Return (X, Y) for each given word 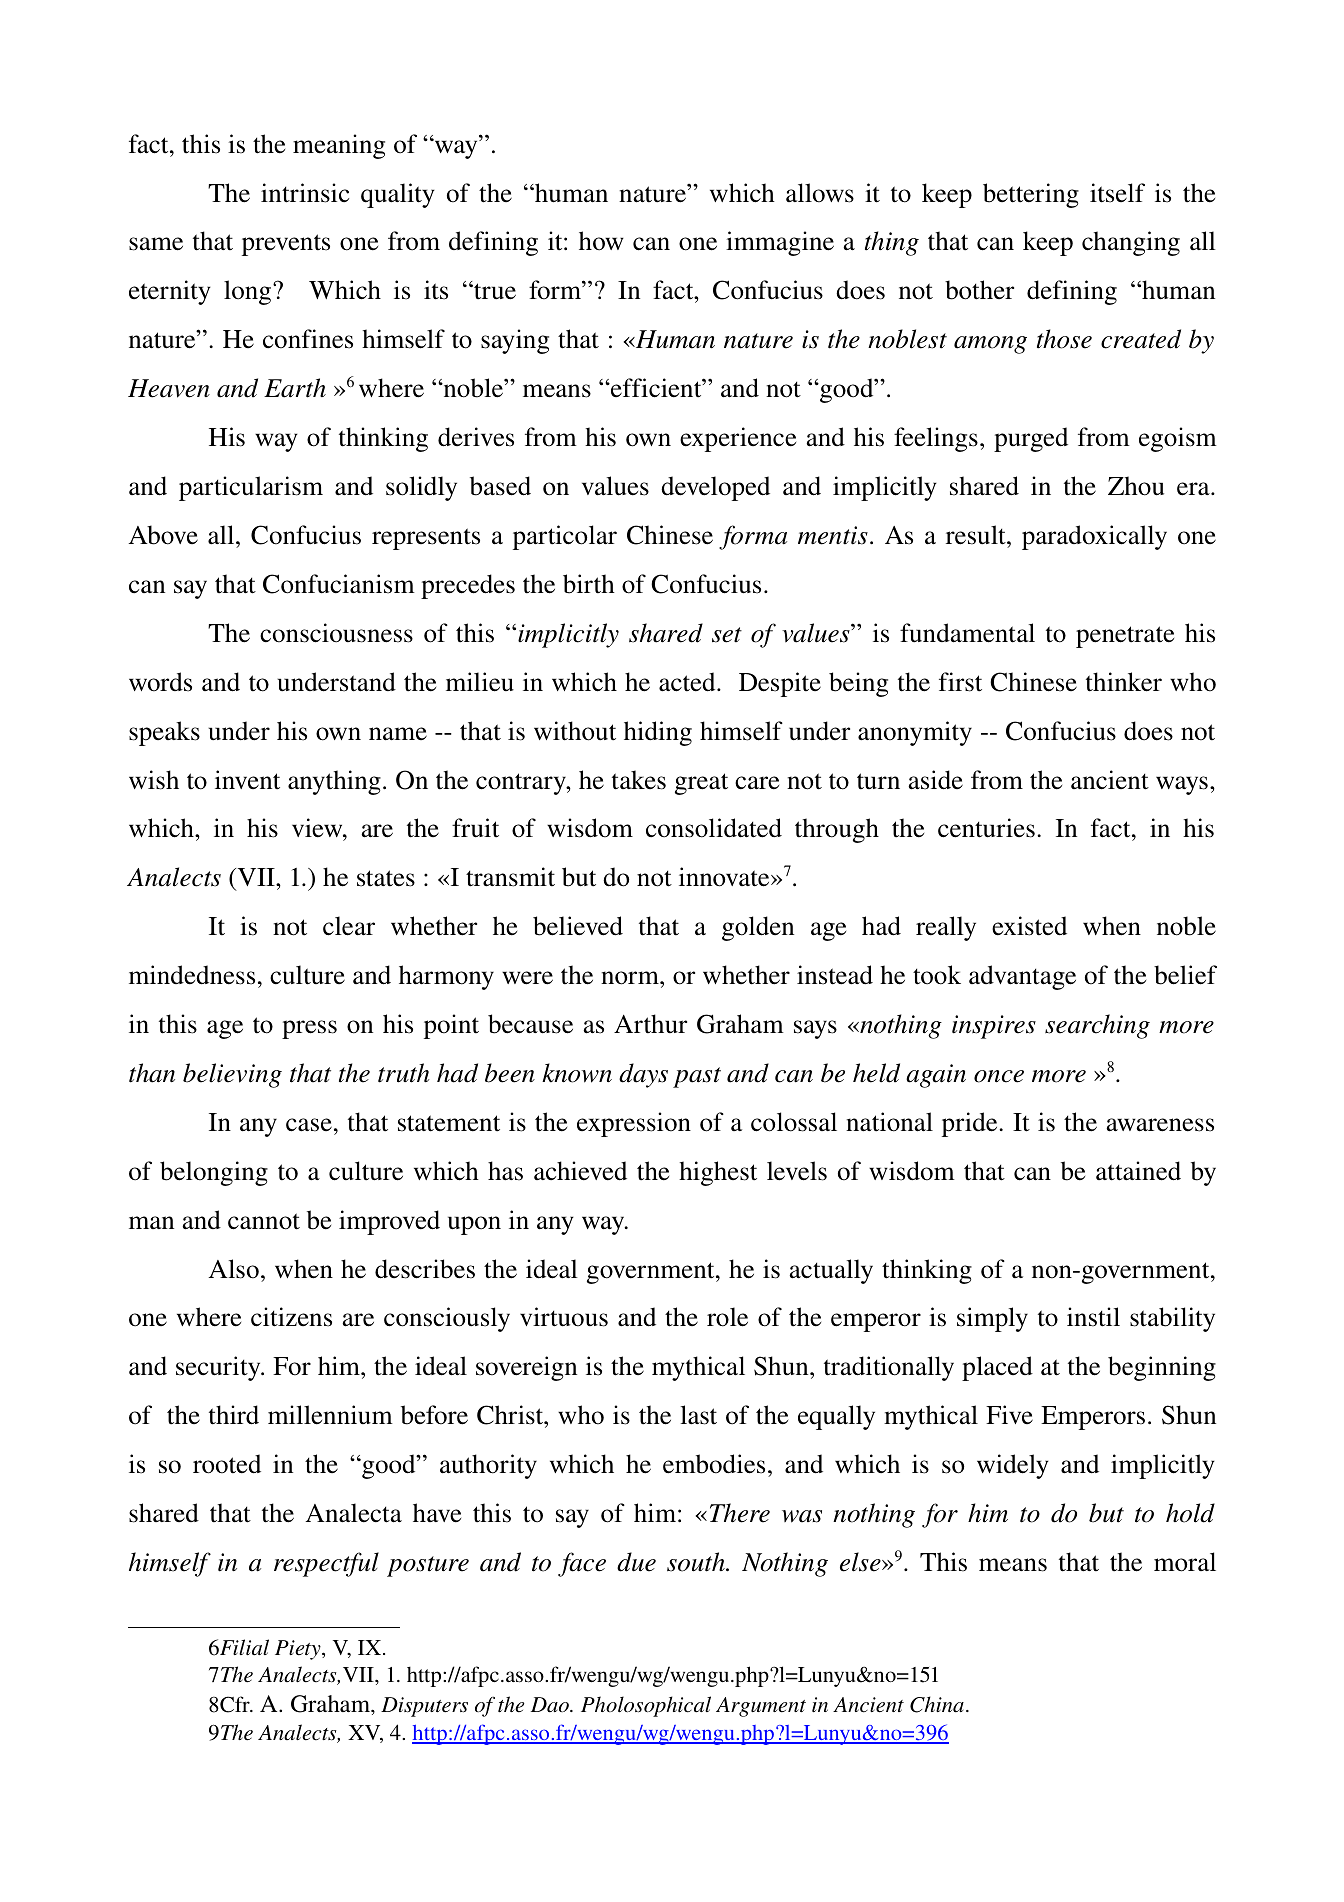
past (697, 1077)
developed (715, 488)
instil (1093, 1317)
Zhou (1136, 486)
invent (247, 780)
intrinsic (305, 193)
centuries (986, 828)
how (601, 241)
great (701, 784)
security (219, 1368)
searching (1097, 1026)
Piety (299, 1650)
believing (232, 1075)
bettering (1031, 195)
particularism (251, 488)
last (699, 1415)
